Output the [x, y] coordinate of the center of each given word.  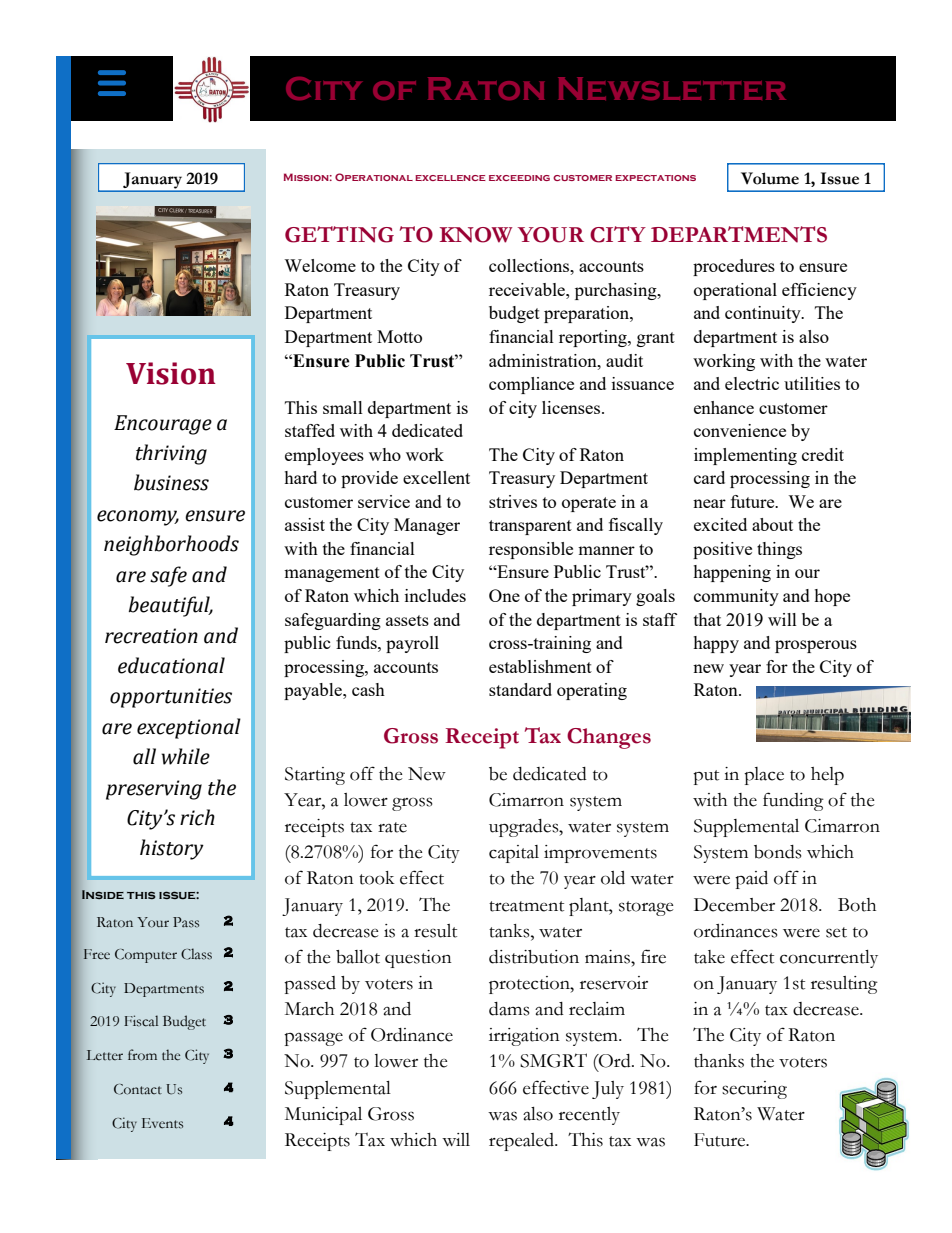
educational [171, 665]
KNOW [476, 235]
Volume [770, 178]
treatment [526, 906]
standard [520, 689]
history [172, 849]
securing [754, 1090]
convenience [740, 430]
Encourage [163, 425]
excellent [436, 477]
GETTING [339, 234]
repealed [522, 1142]
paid [751, 880]
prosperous [816, 646]
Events [162, 1123]
